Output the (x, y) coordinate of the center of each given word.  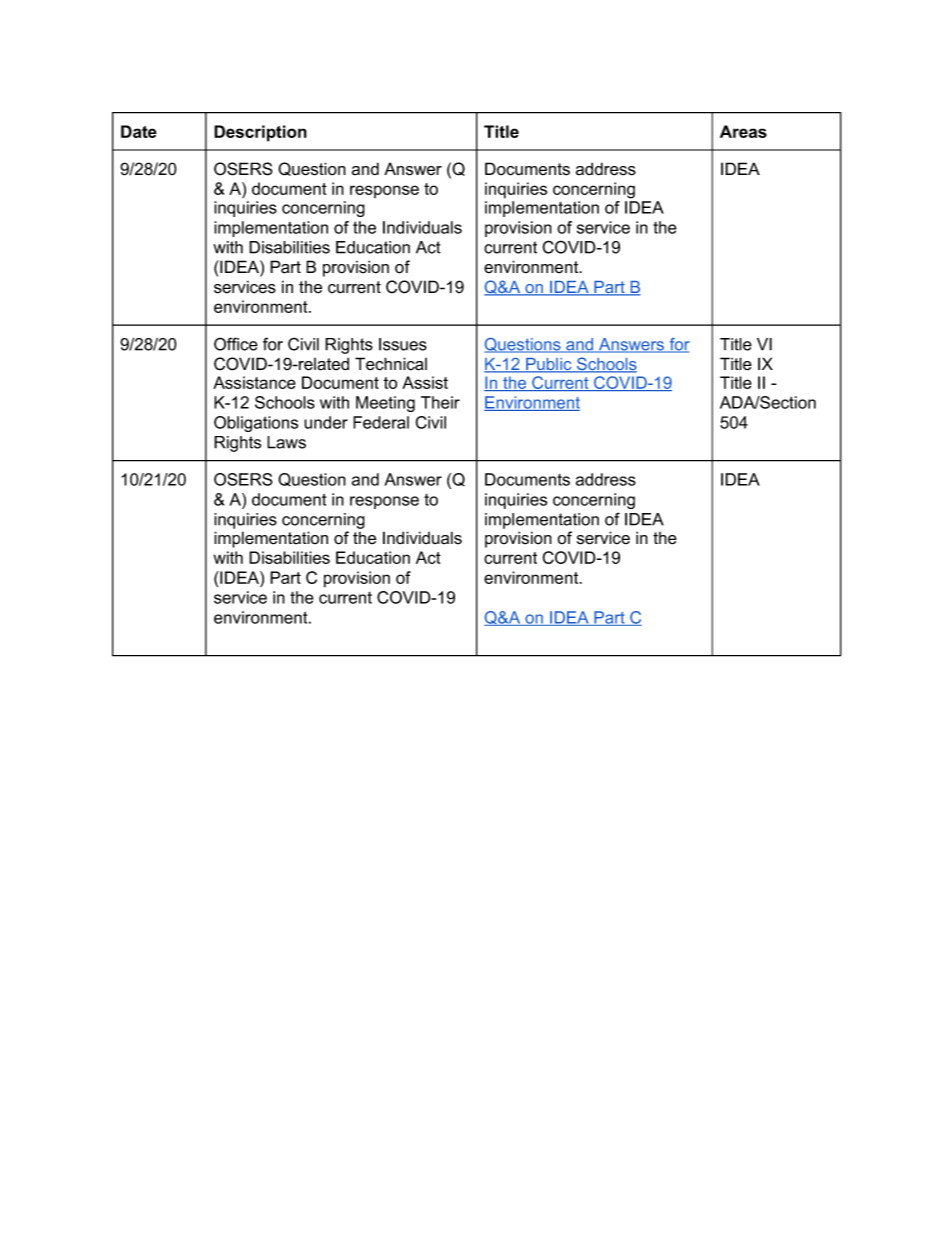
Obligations (256, 424)
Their (440, 402)
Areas (743, 131)
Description (260, 133)
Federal (381, 422)
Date (139, 131)
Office (236, 344)
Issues (403, 344)
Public (549, 365)
